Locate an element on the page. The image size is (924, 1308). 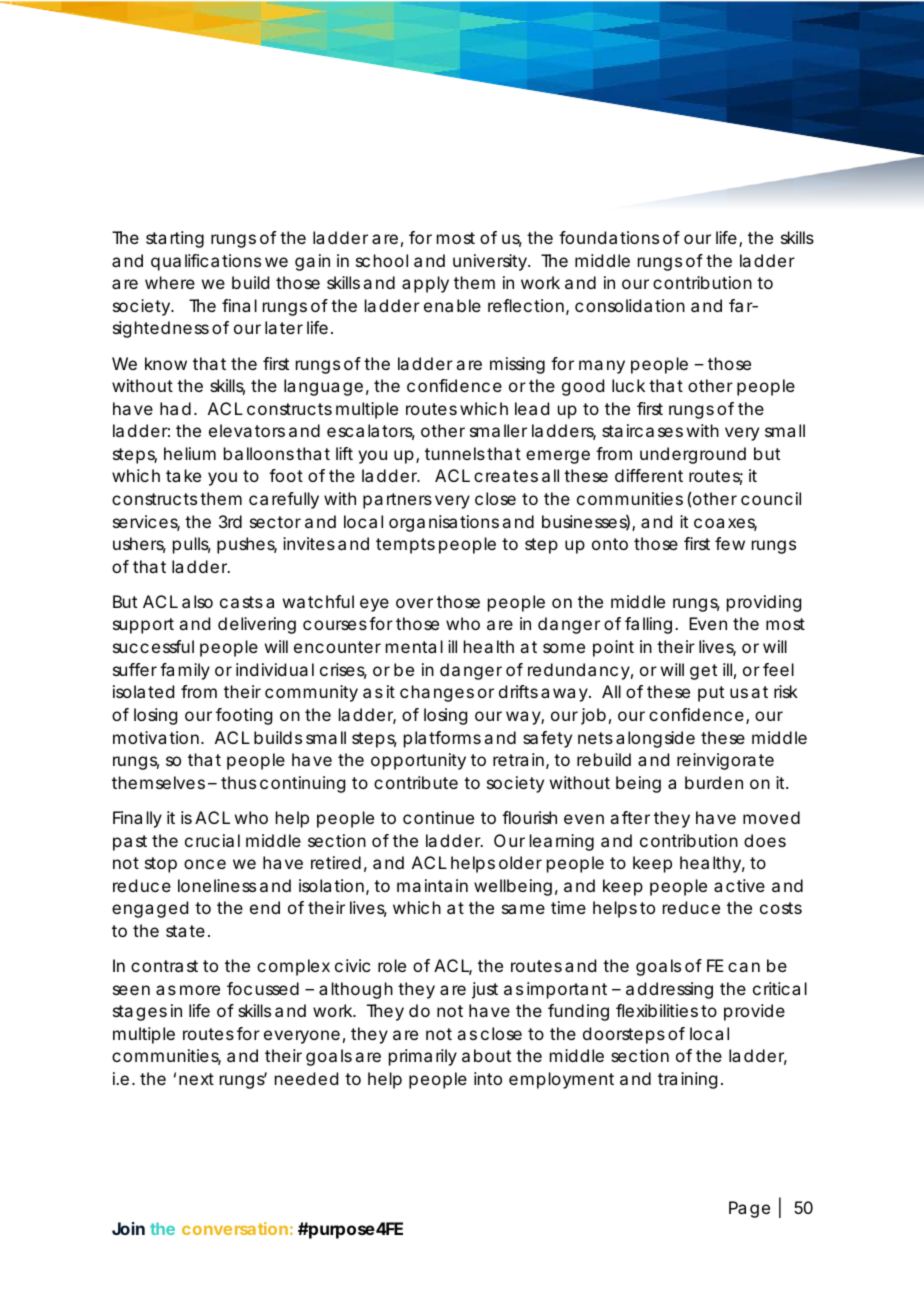
loneliness is located at coordinates (217, 885).
